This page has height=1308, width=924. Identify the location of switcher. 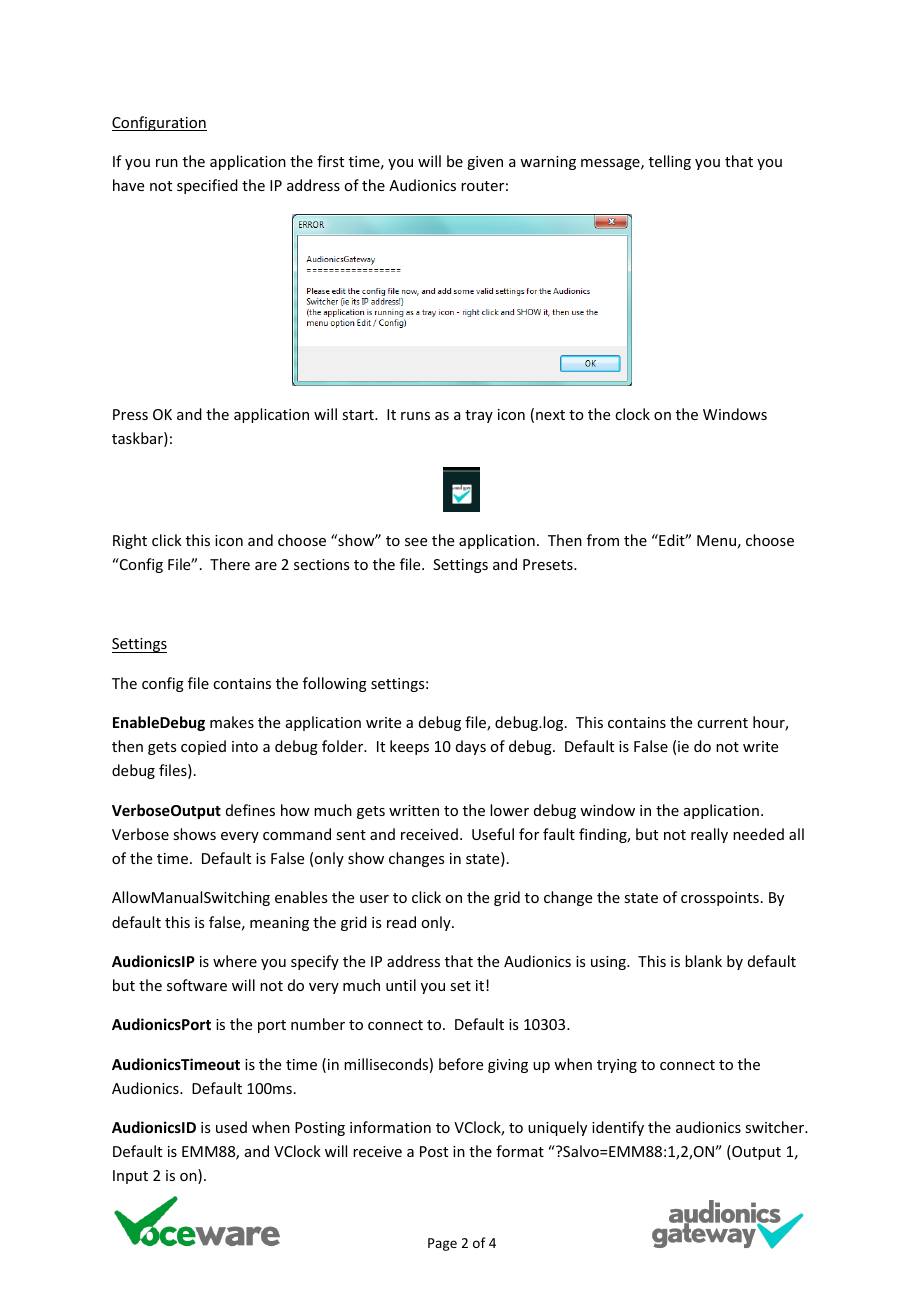
(776, 1127).
